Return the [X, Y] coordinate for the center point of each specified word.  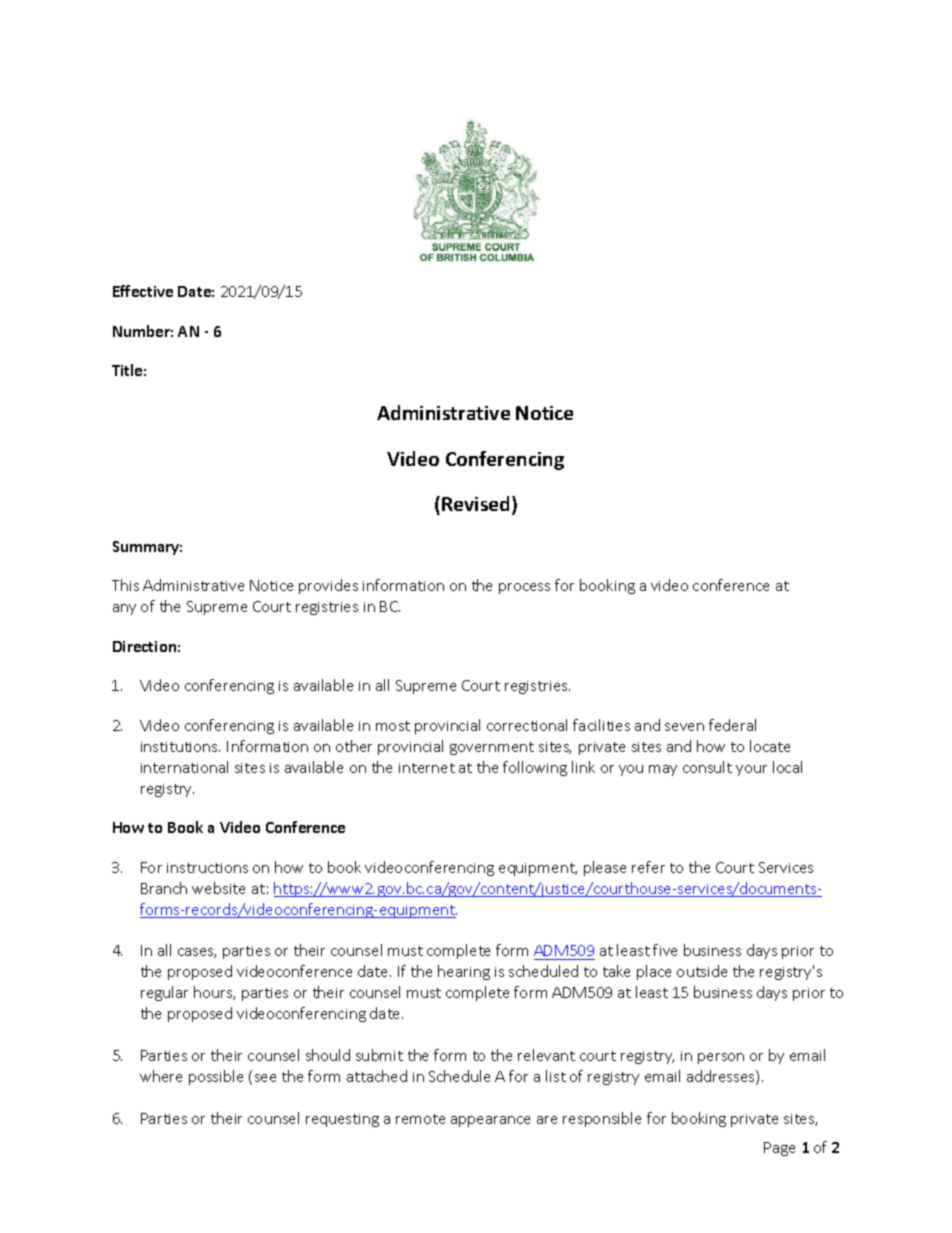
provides [328, 586]
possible [216, 1077]
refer [648, 867]
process [524, 588]
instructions [207, 868]
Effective [143, 291]
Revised [477, 505]
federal [732, 725]
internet [427, 768]
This [125, 585]
